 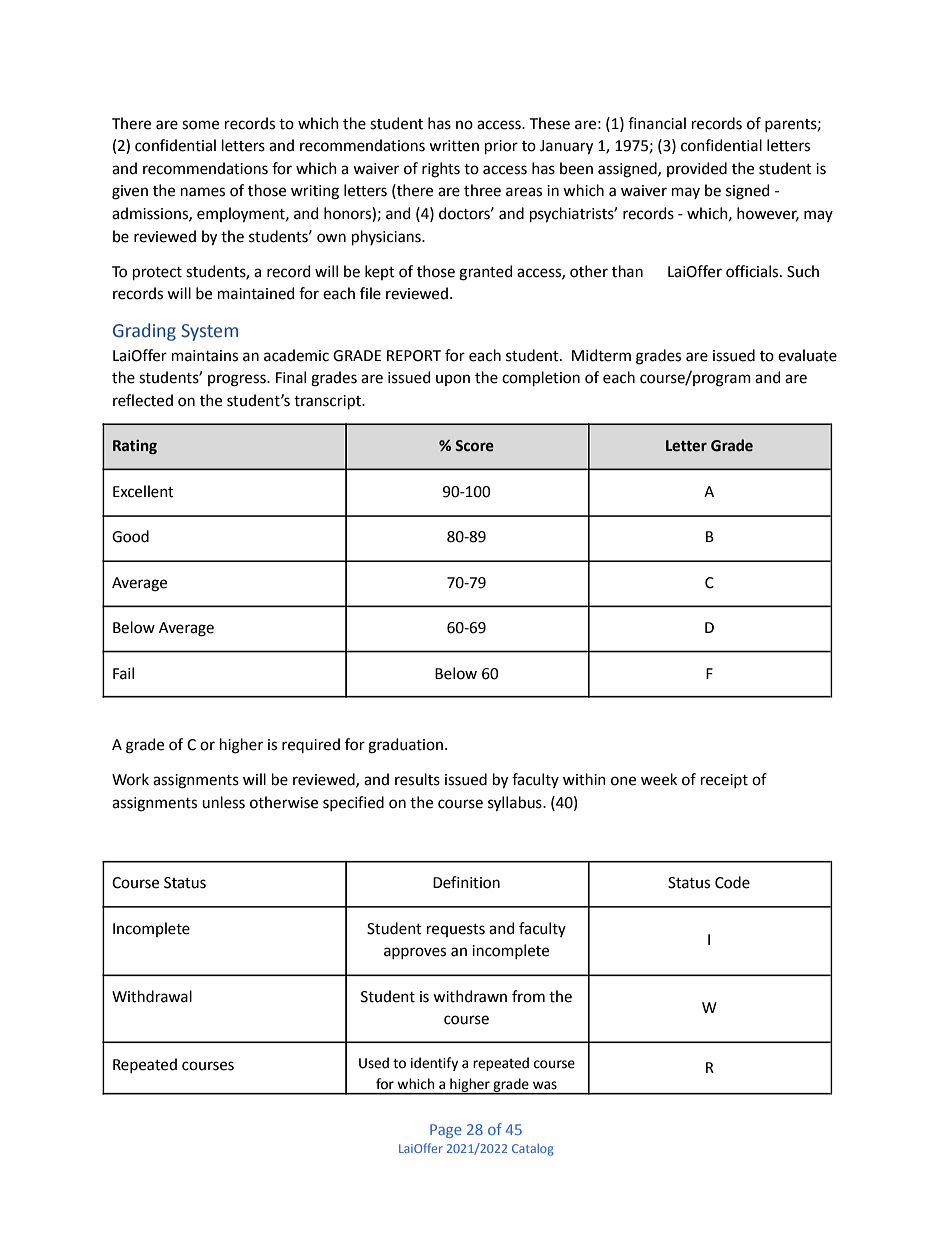 I want to click on Score, so click(x=474, y=446).
